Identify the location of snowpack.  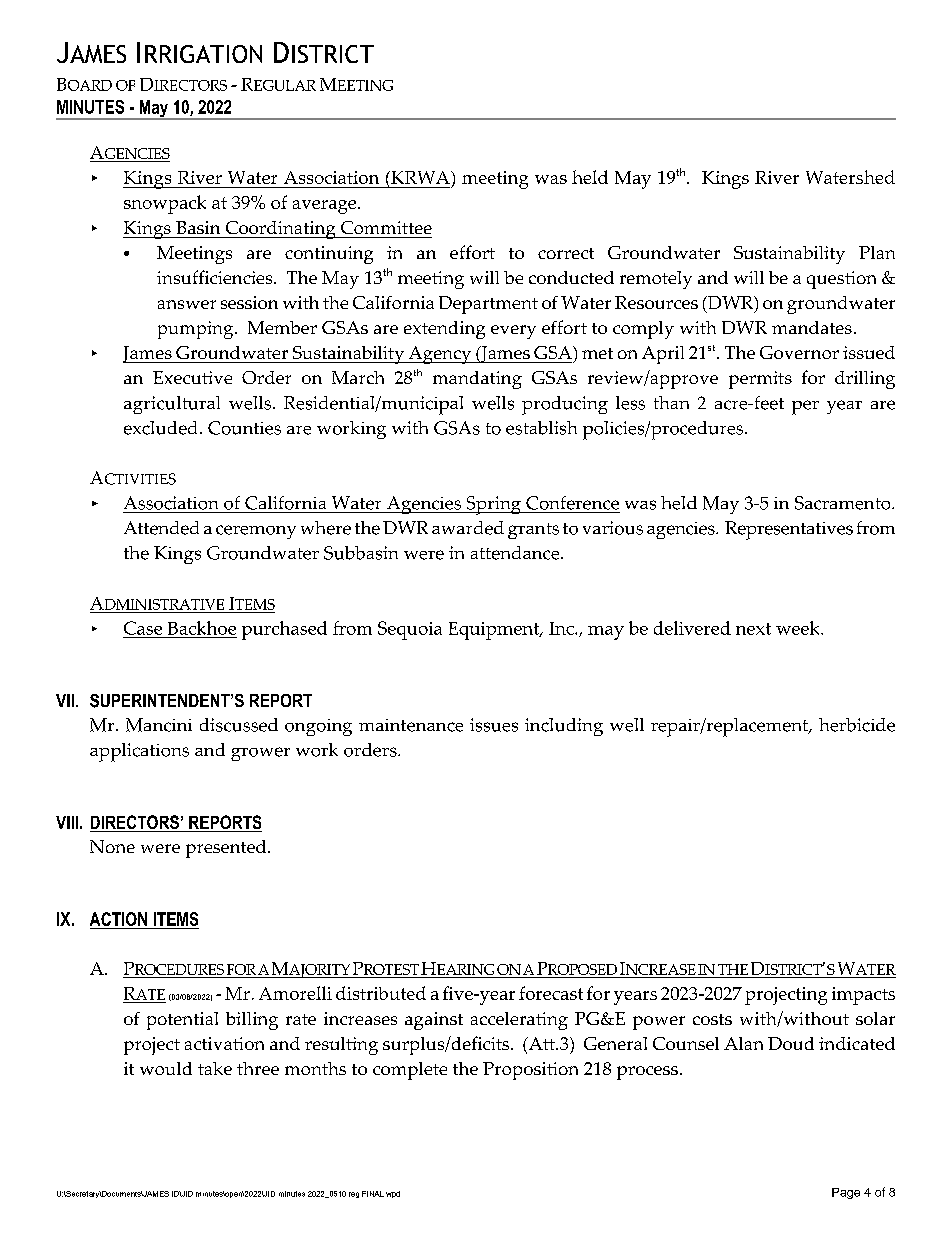
(165, 204).
